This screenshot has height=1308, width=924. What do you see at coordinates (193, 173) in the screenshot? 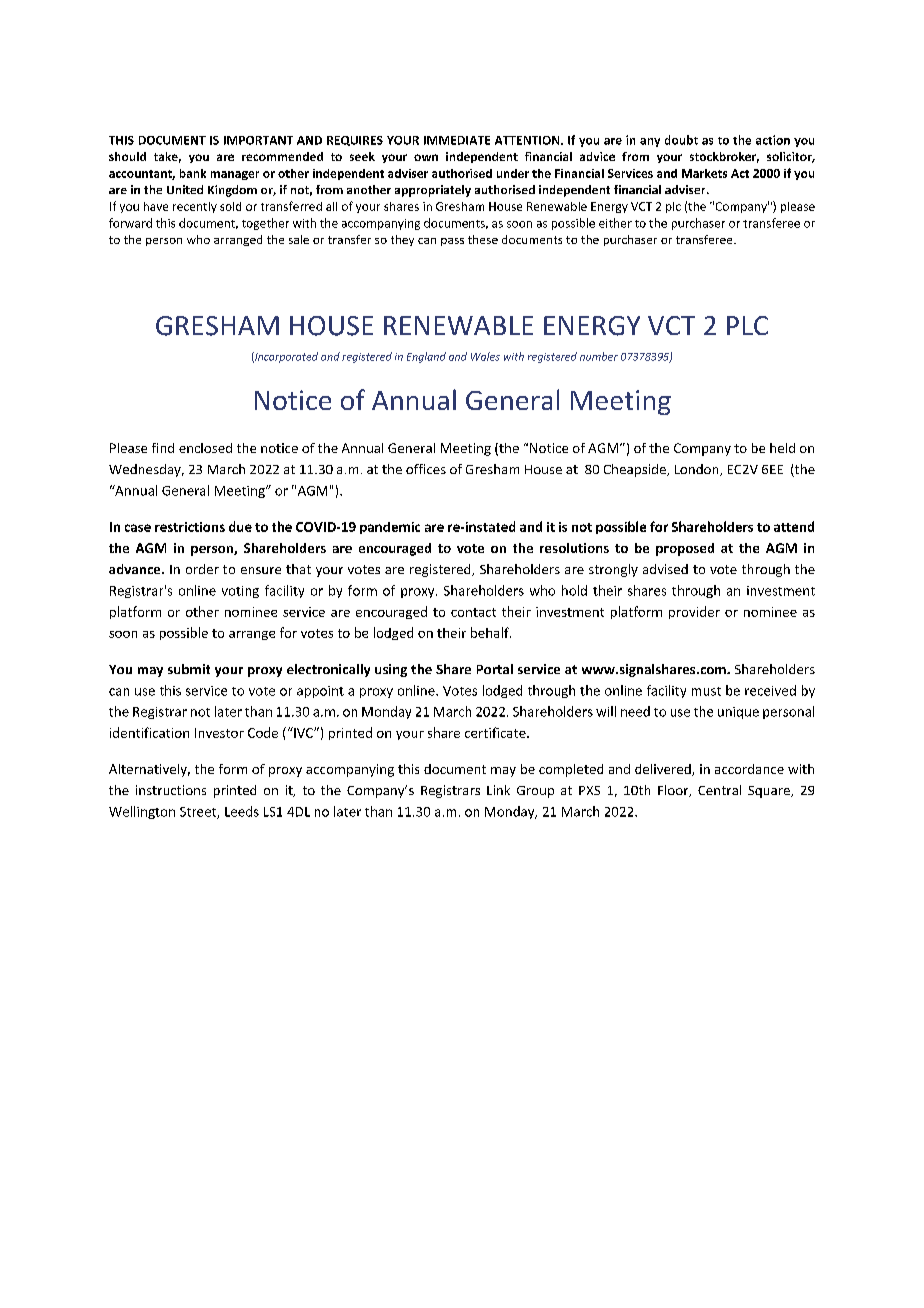
I see `bank` at bounding box center [193, 173].
